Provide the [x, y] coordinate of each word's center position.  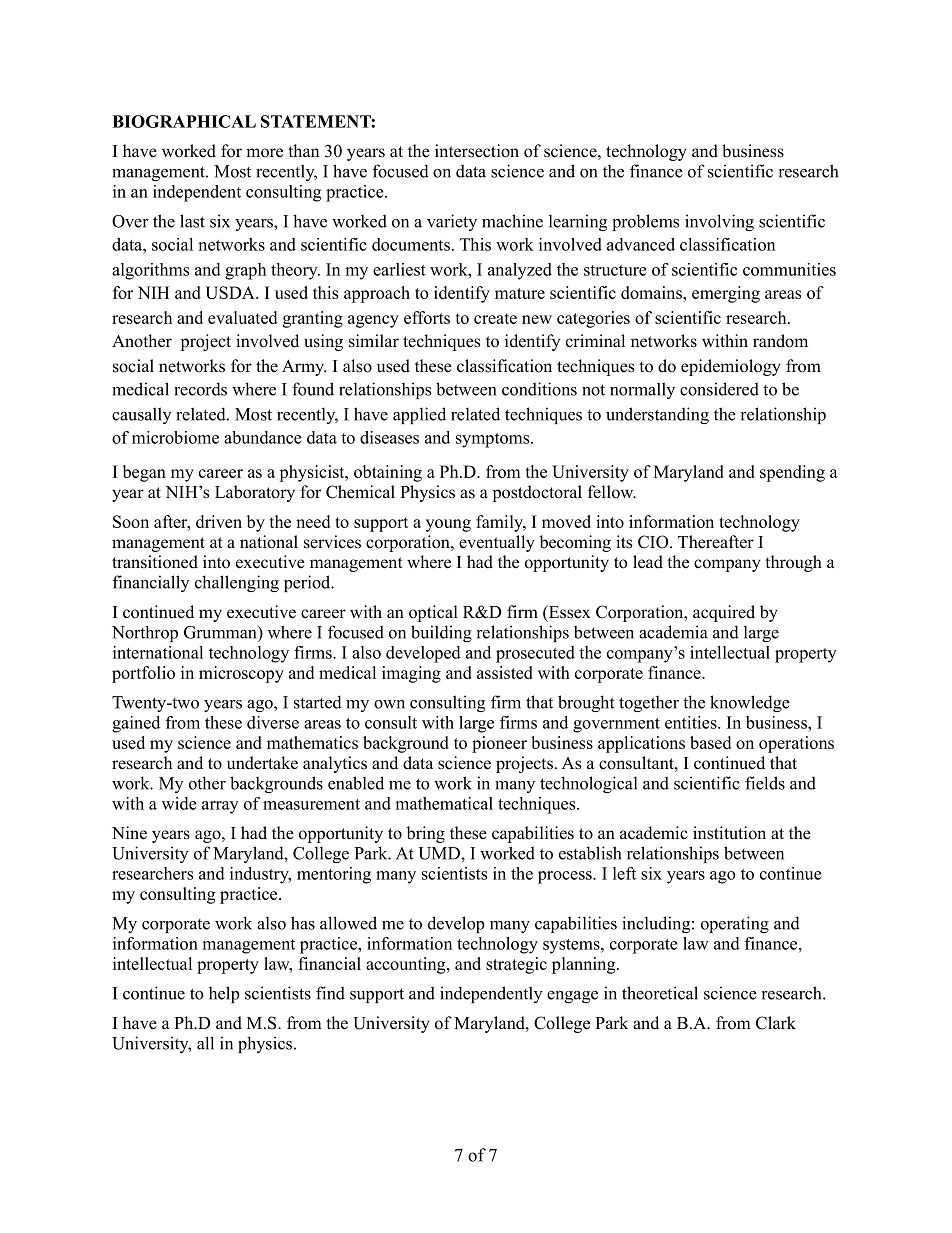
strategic [516, 965]
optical [433, 613]
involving [719, 222]
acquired [724, 613]
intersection [477, 151]
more [264, 153]
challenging [237, 583]
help [224, 994]
